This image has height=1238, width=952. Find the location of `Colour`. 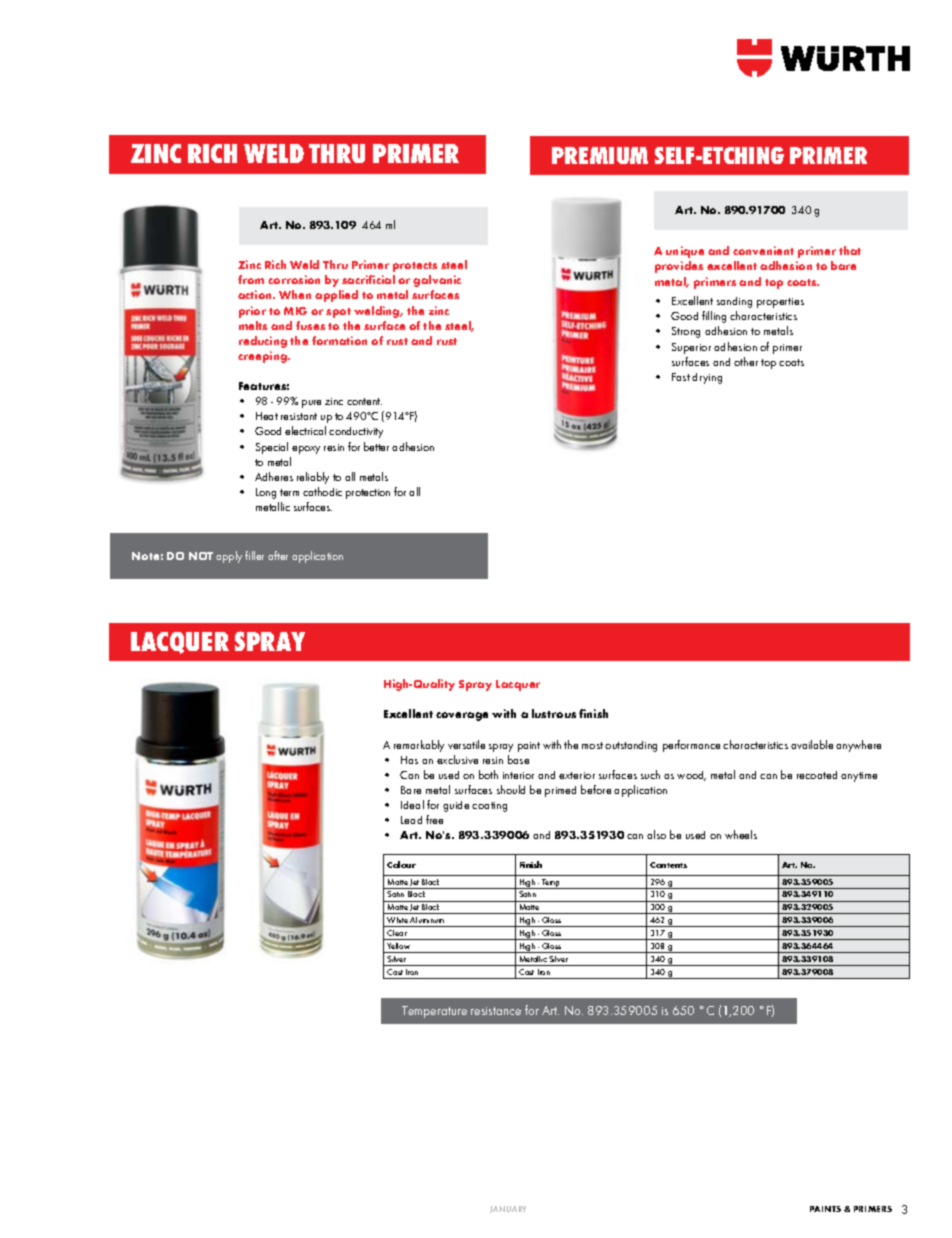

Colour is located at coordinates (401, 864).
